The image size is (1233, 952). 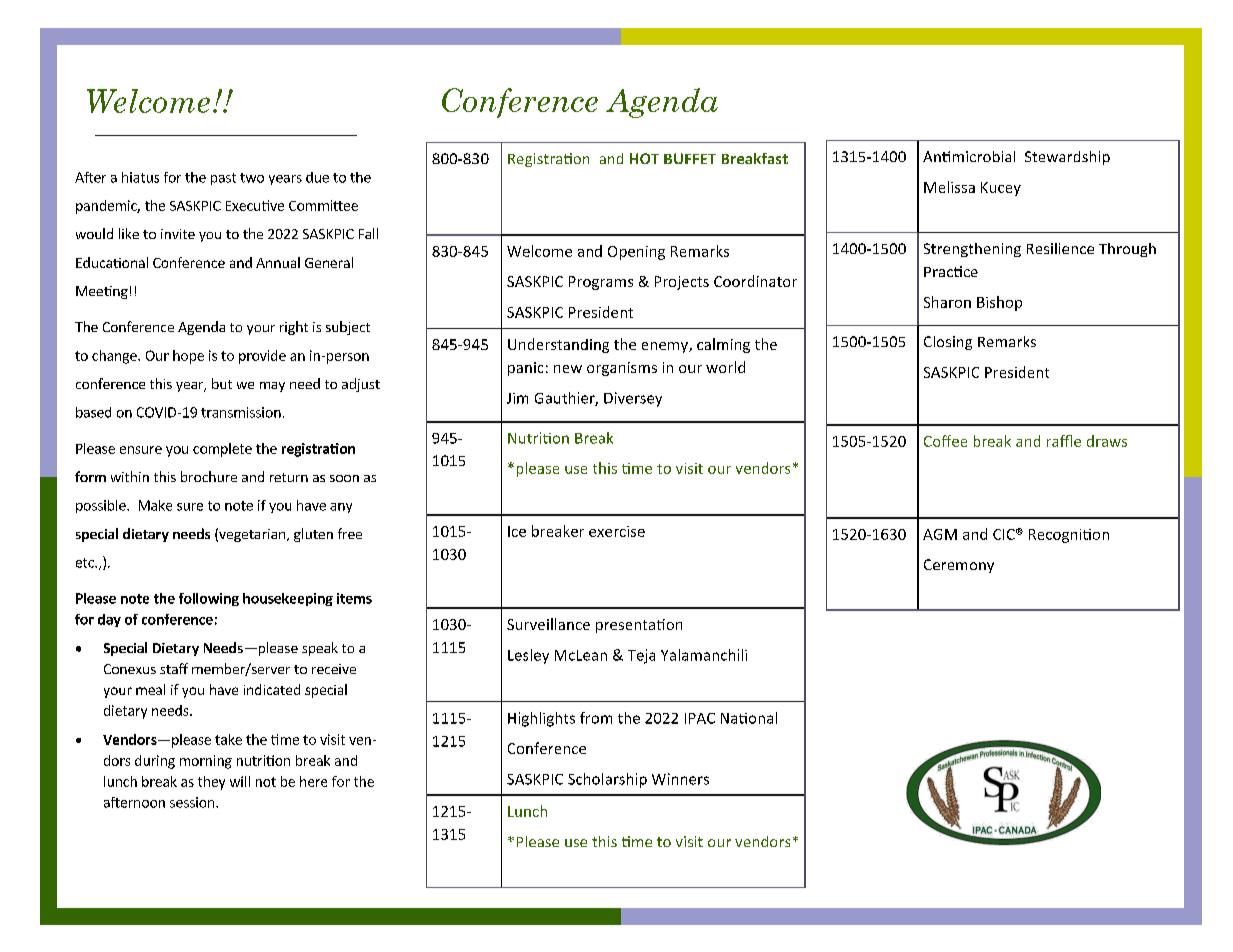 I want to click on Programs, so click(x=601, y=283).
